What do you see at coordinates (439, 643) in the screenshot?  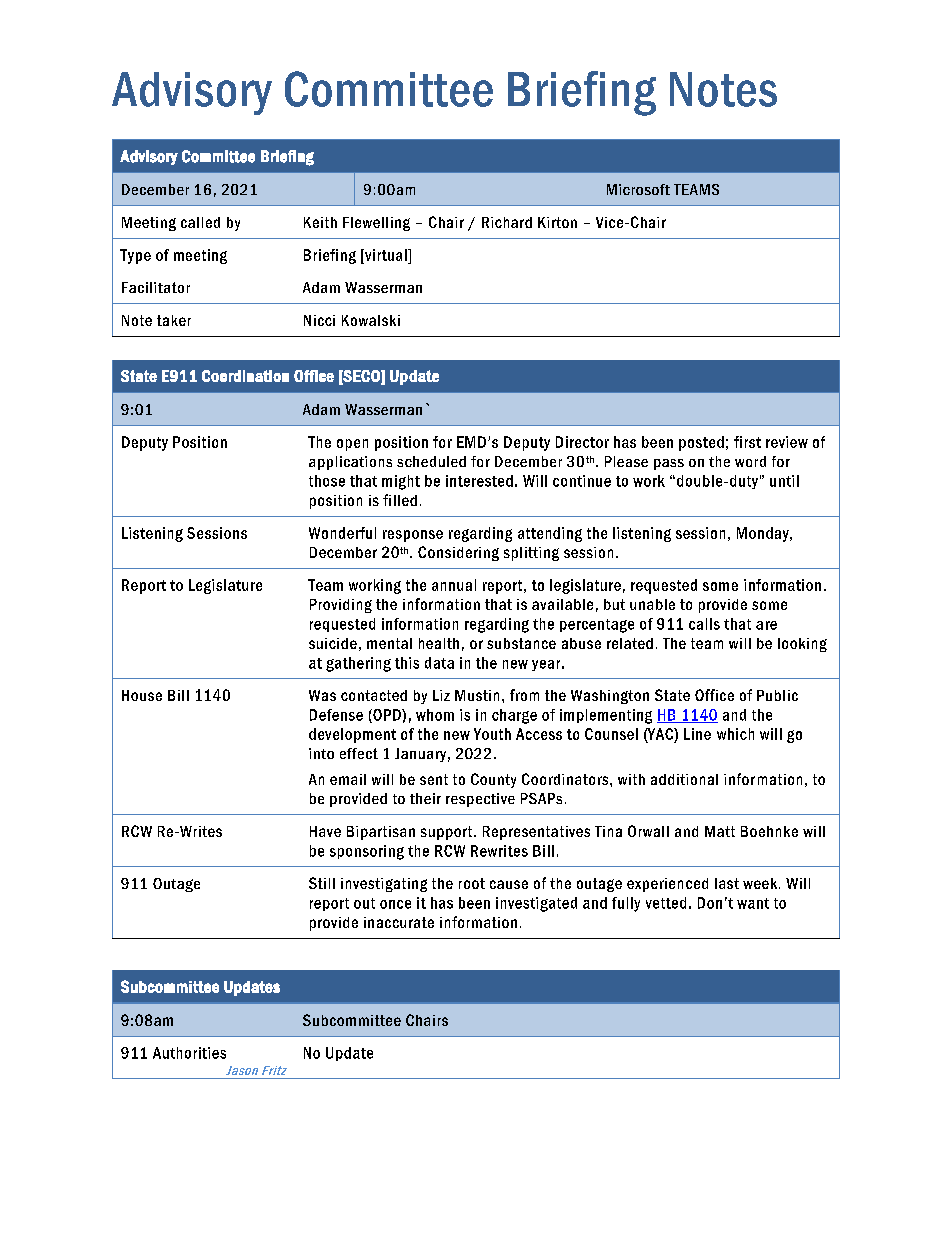 I see `health` at bounding box center [439, 643].
